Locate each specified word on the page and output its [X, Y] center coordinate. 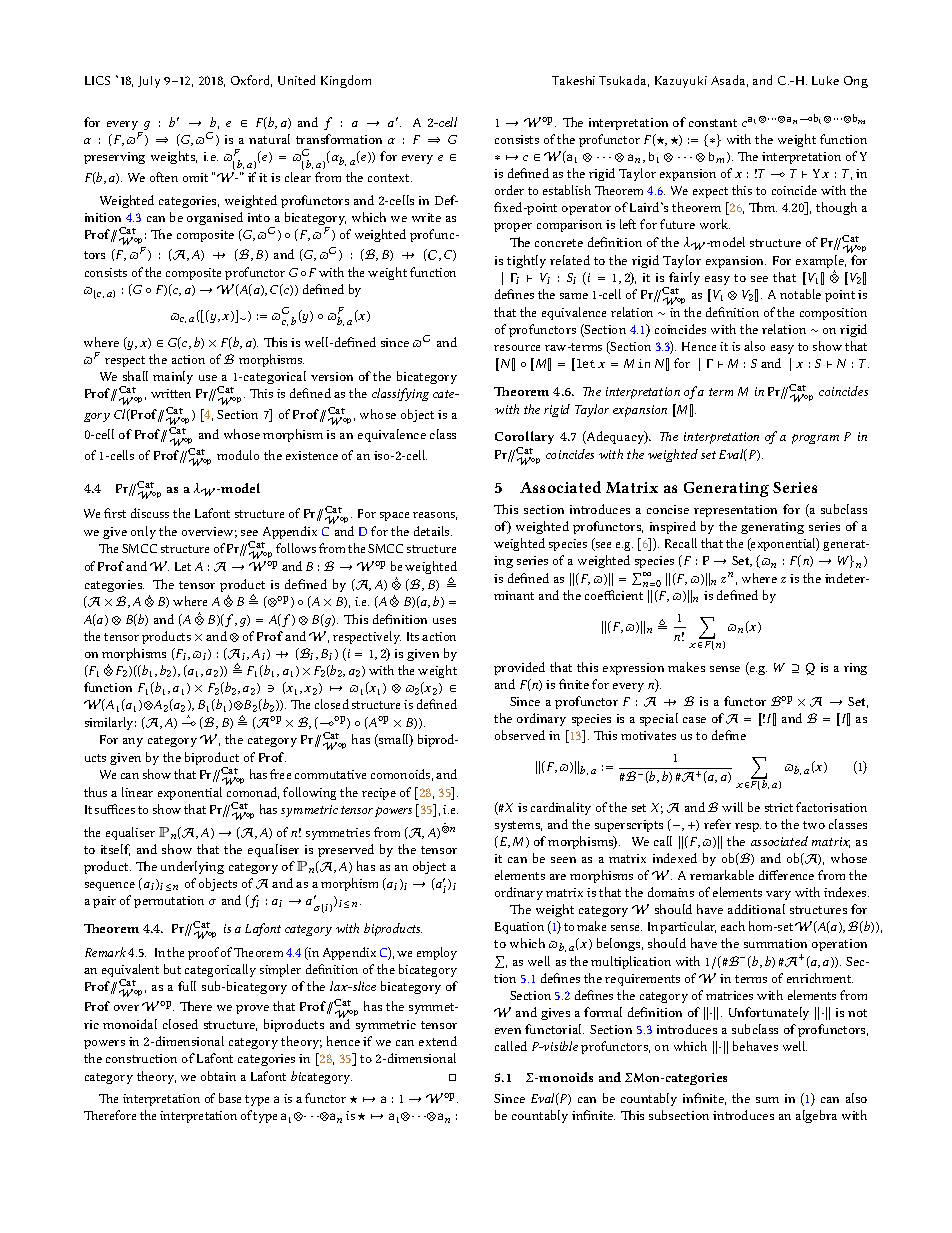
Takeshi [573, 80]
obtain [218, 1076]
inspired [673, 527]
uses [444, 621]
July [149, 82]
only [143, 532]
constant [713, 123]
